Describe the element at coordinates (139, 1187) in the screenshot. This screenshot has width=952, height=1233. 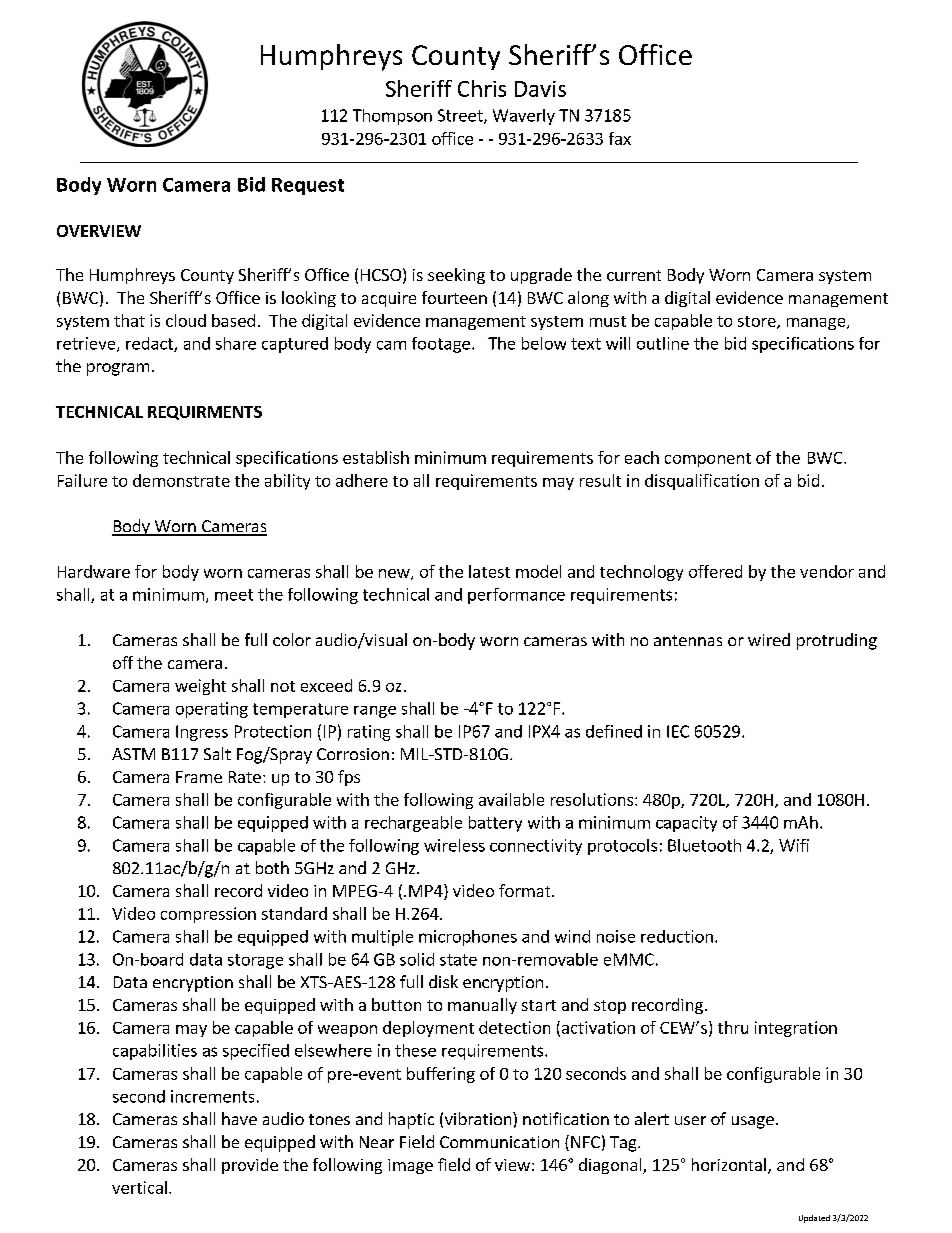
I see `vertical` at that location.
